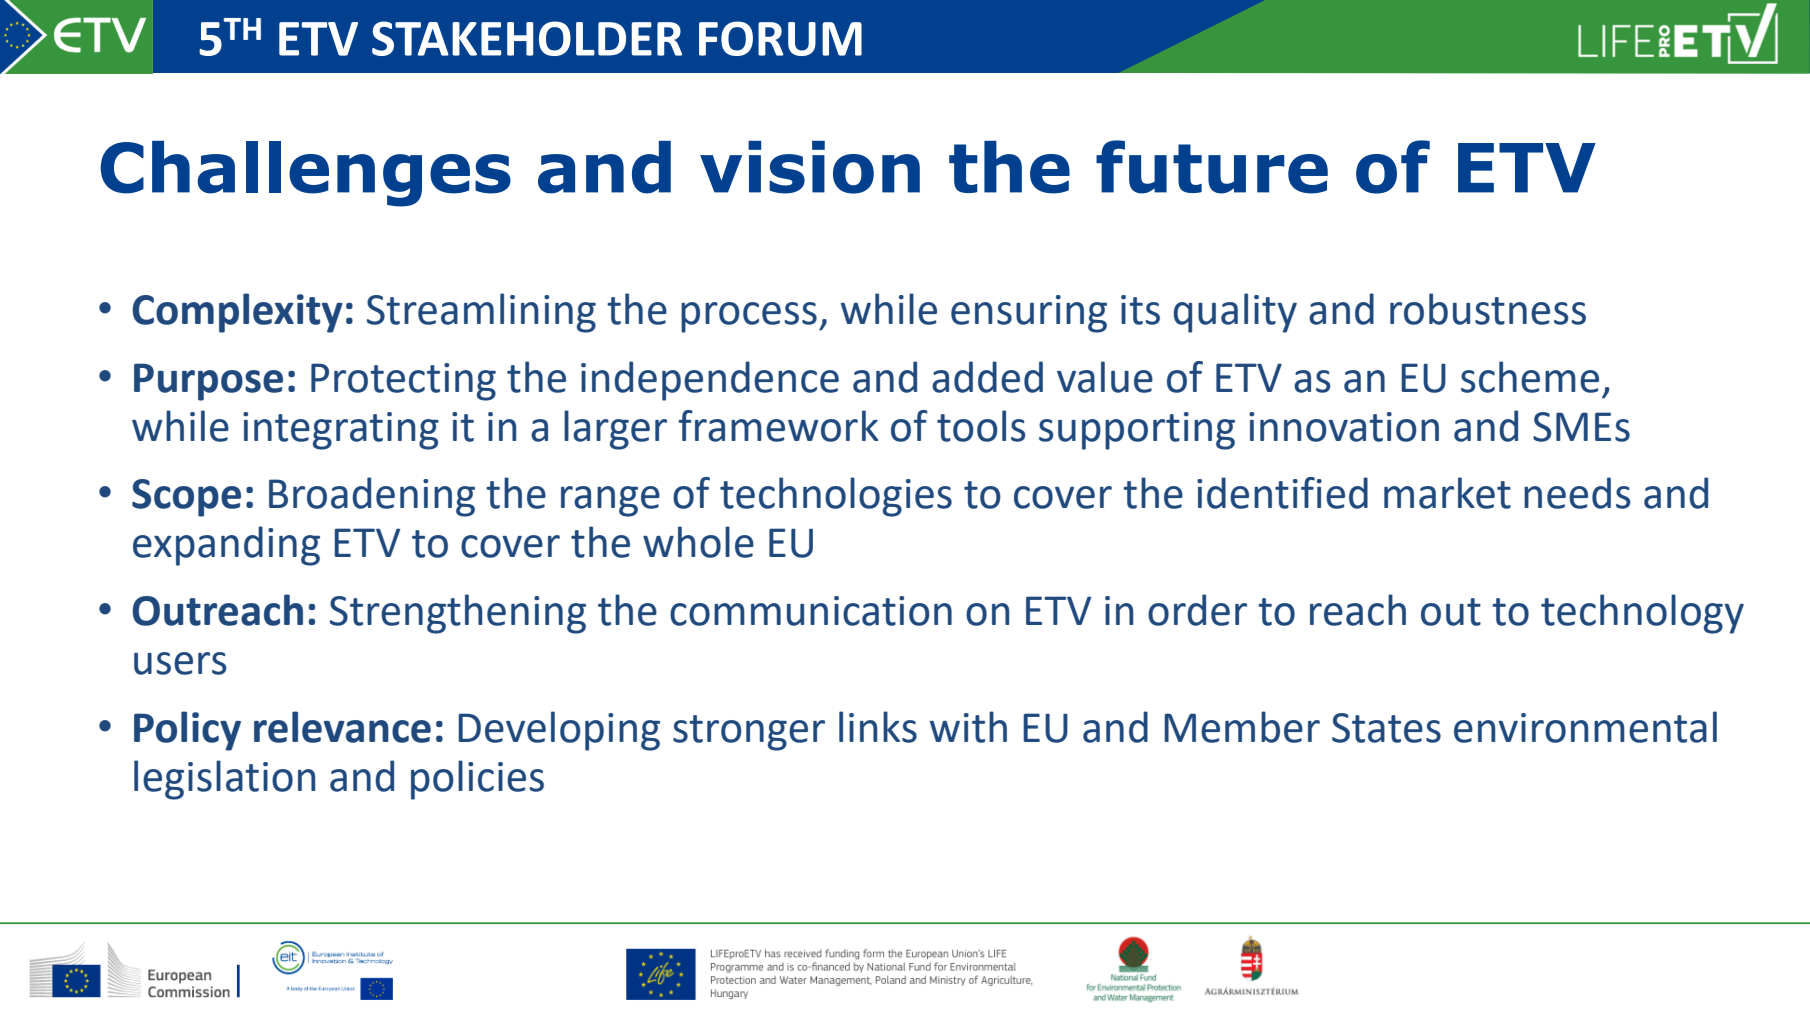  I want to click on FORUM, so click(780, 38).
